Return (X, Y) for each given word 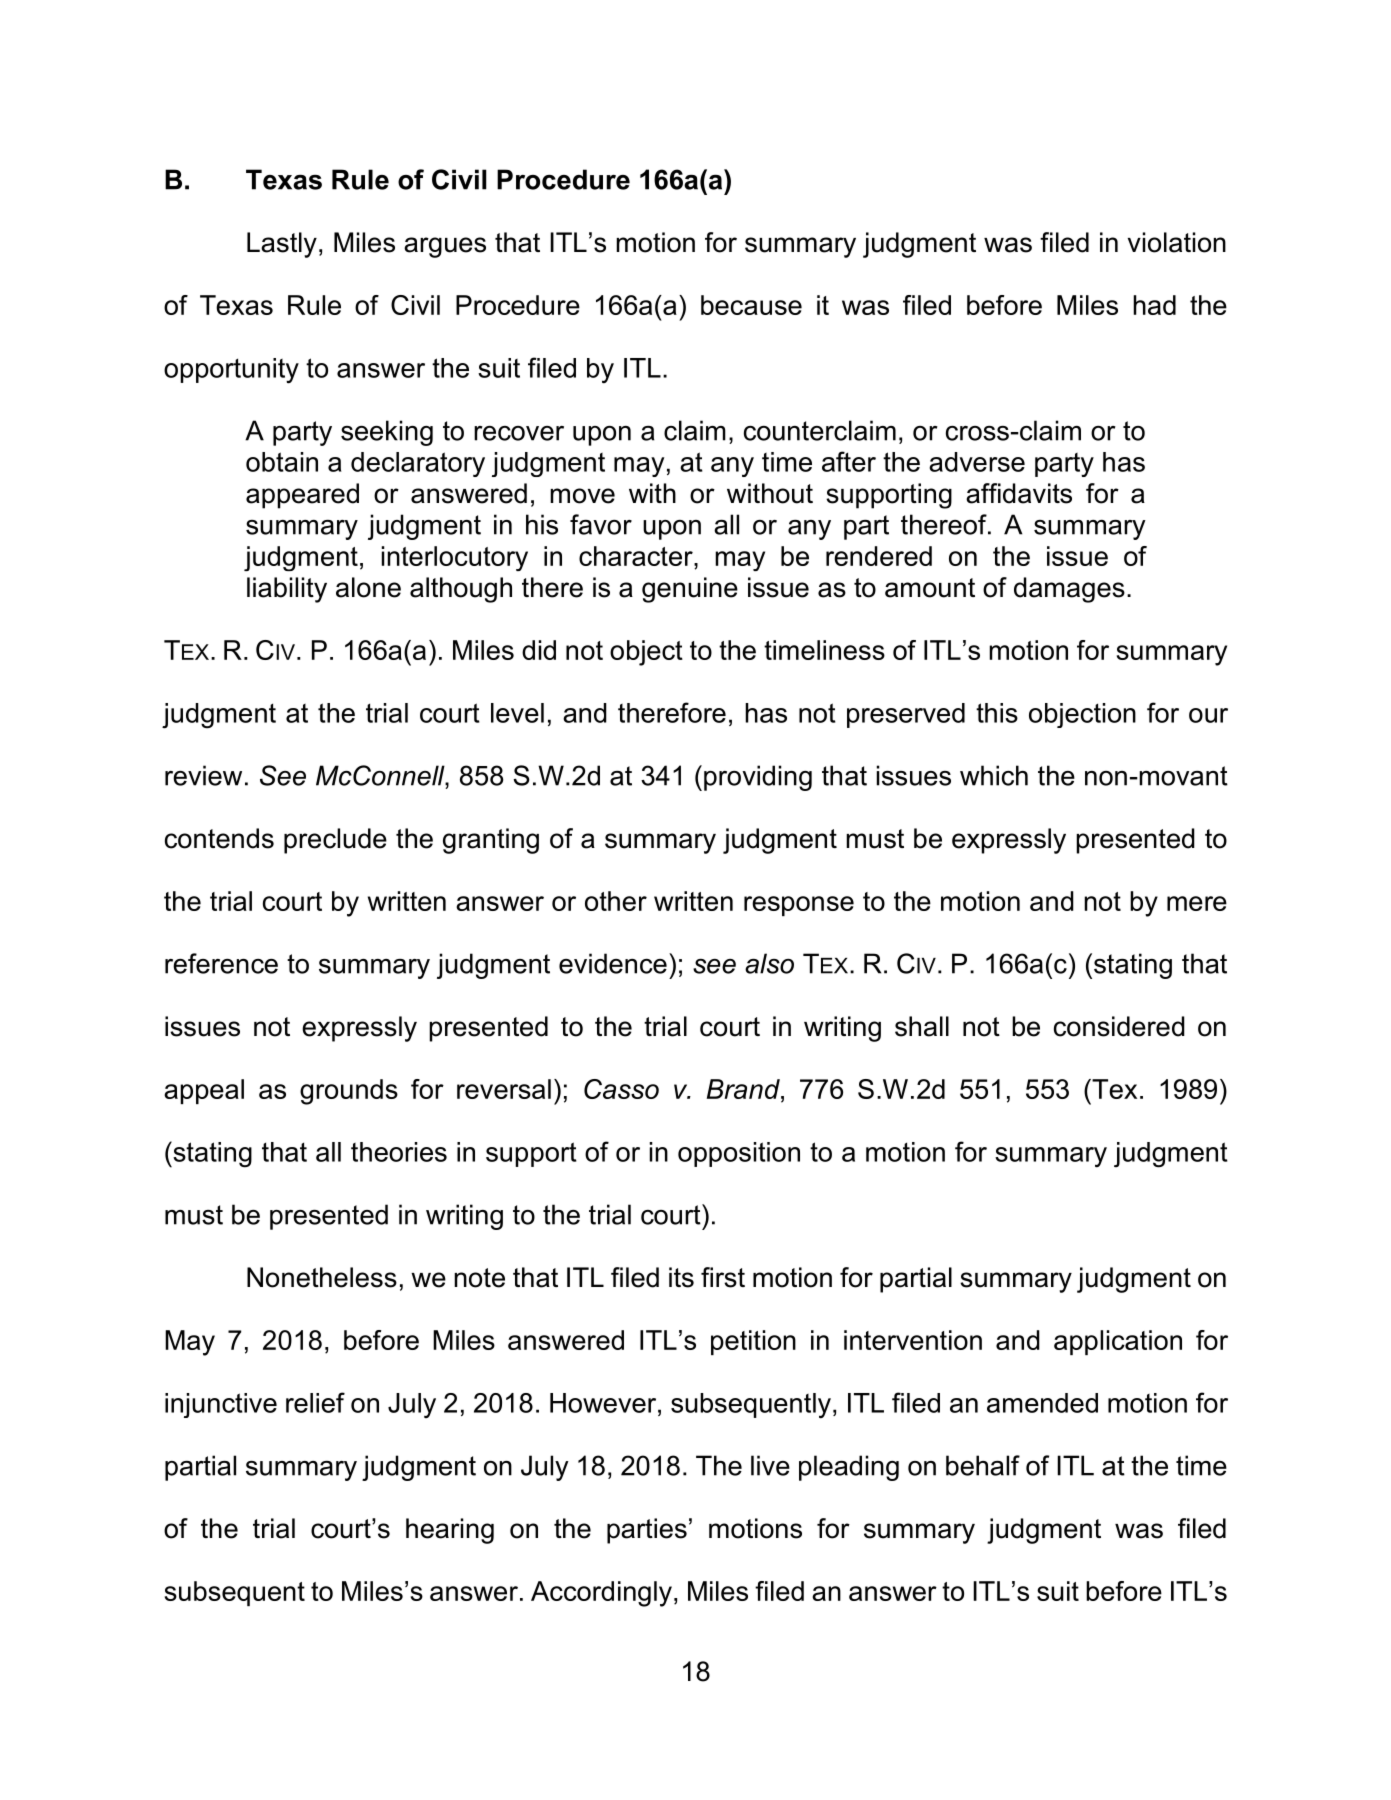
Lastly (282, 245)
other (616, 901)
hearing (450, 1531)
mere (1197, 903)
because (751, 305)
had (1154, 305)
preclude (335, 841)
